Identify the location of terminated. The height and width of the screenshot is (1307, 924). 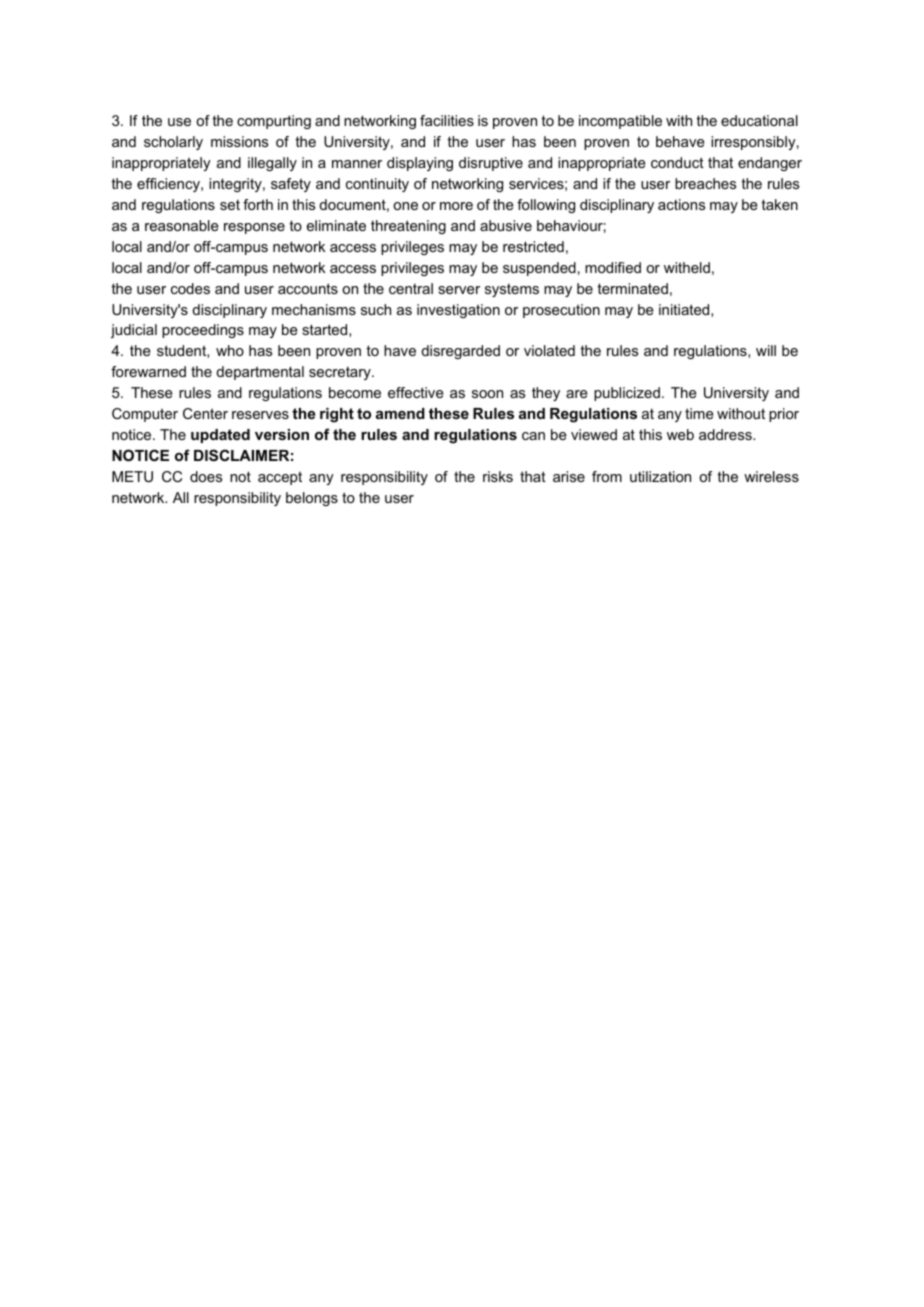
(632, 288).
